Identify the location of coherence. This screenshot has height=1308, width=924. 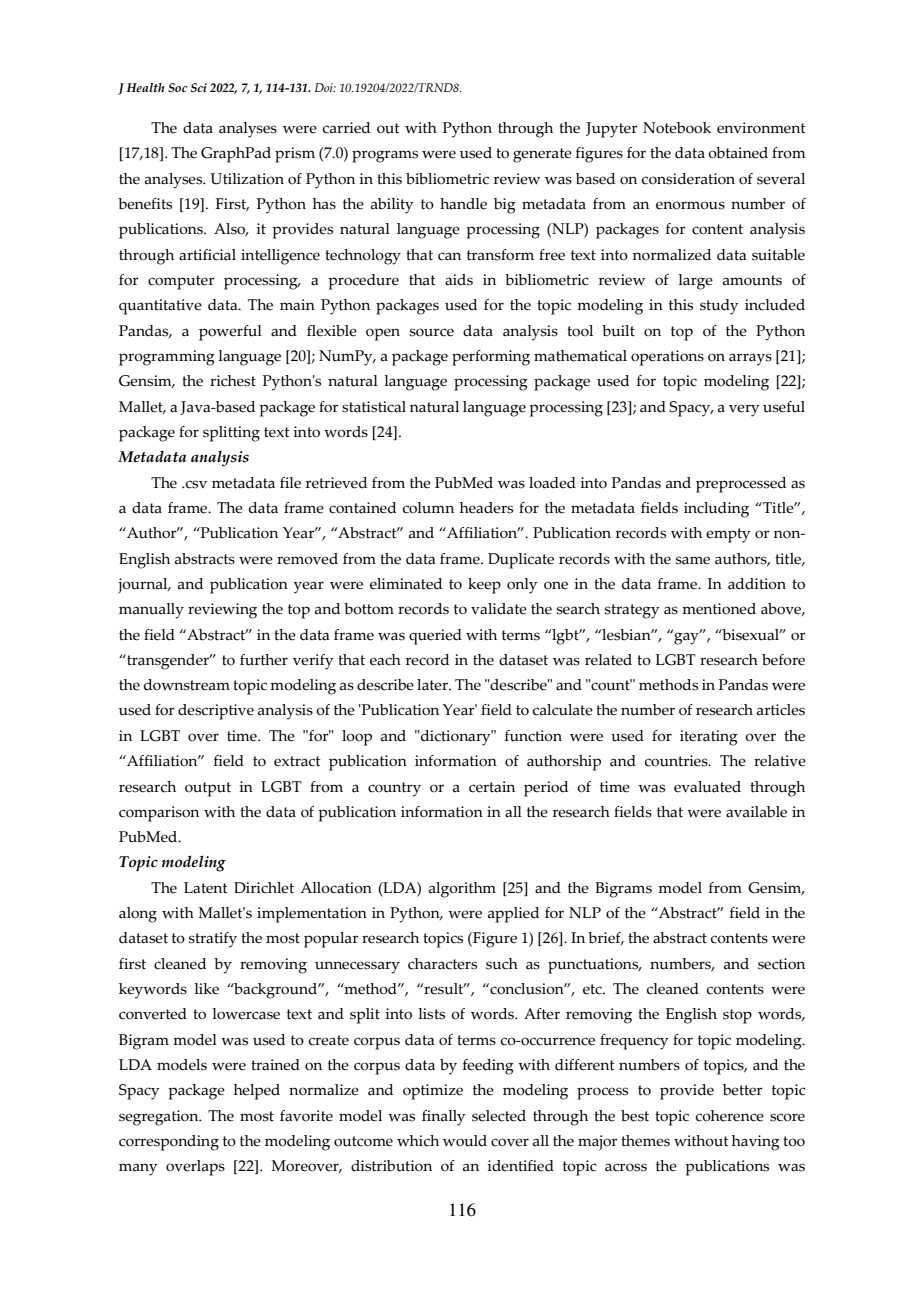
(730, 1116).
